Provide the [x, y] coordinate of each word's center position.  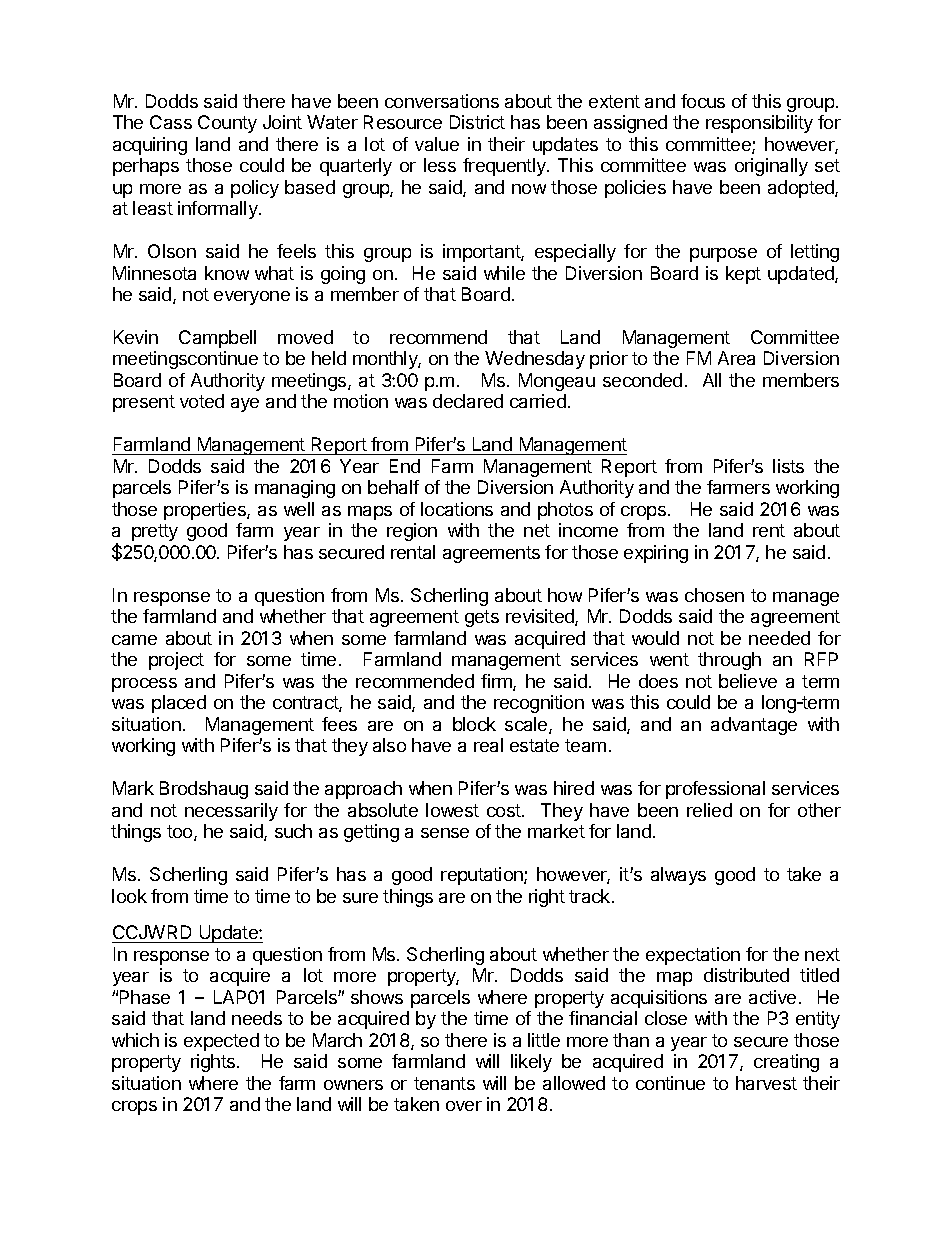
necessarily [231, 812]
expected [221, 1042]
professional [715, 790]
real [488, 745]
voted [202, 401]
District [477, 122]
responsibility [759, 124]
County [227, 124]
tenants [444, 1083]
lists [788, 466]
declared [468, 401]
